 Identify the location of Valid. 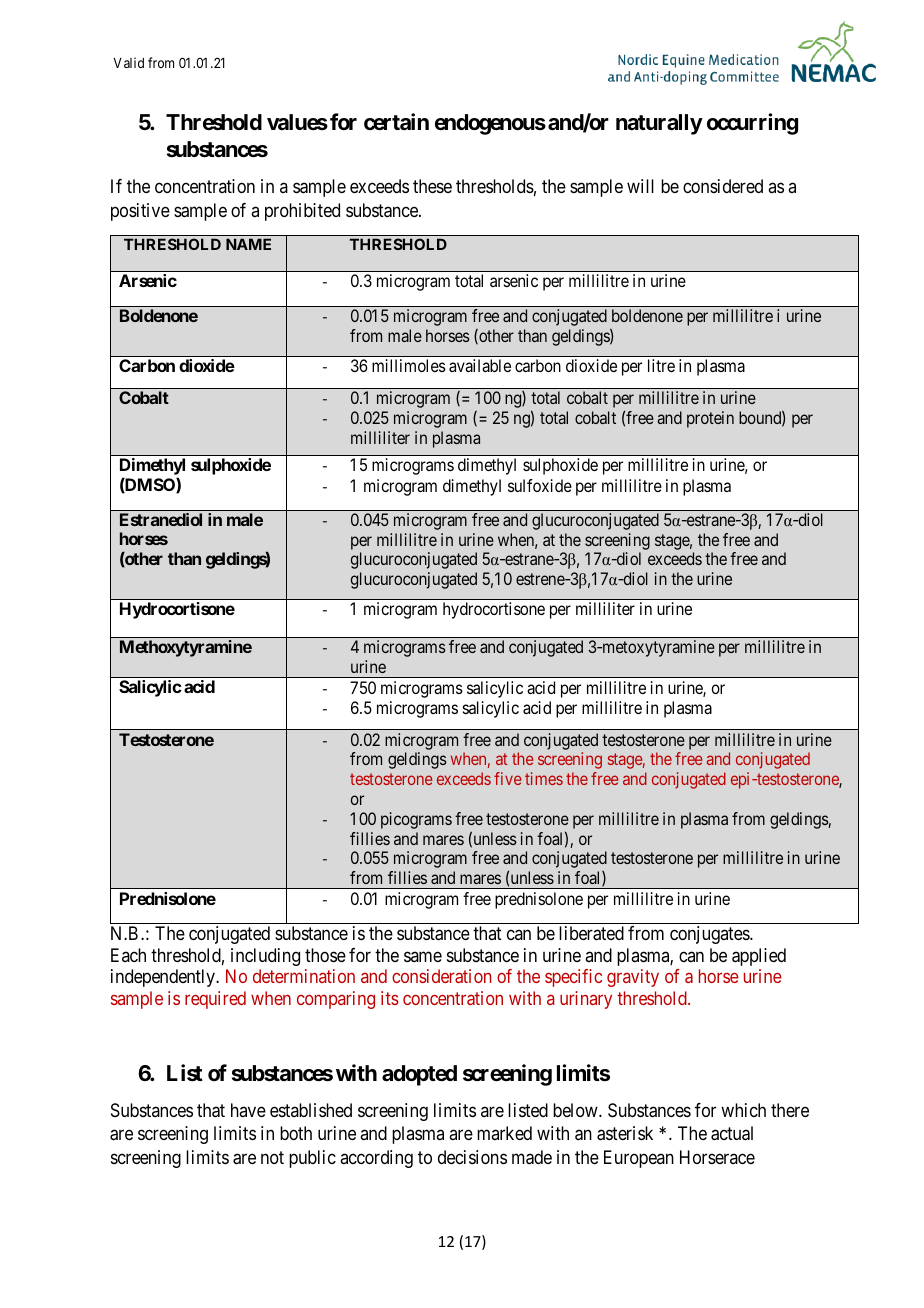
(128, 62).
